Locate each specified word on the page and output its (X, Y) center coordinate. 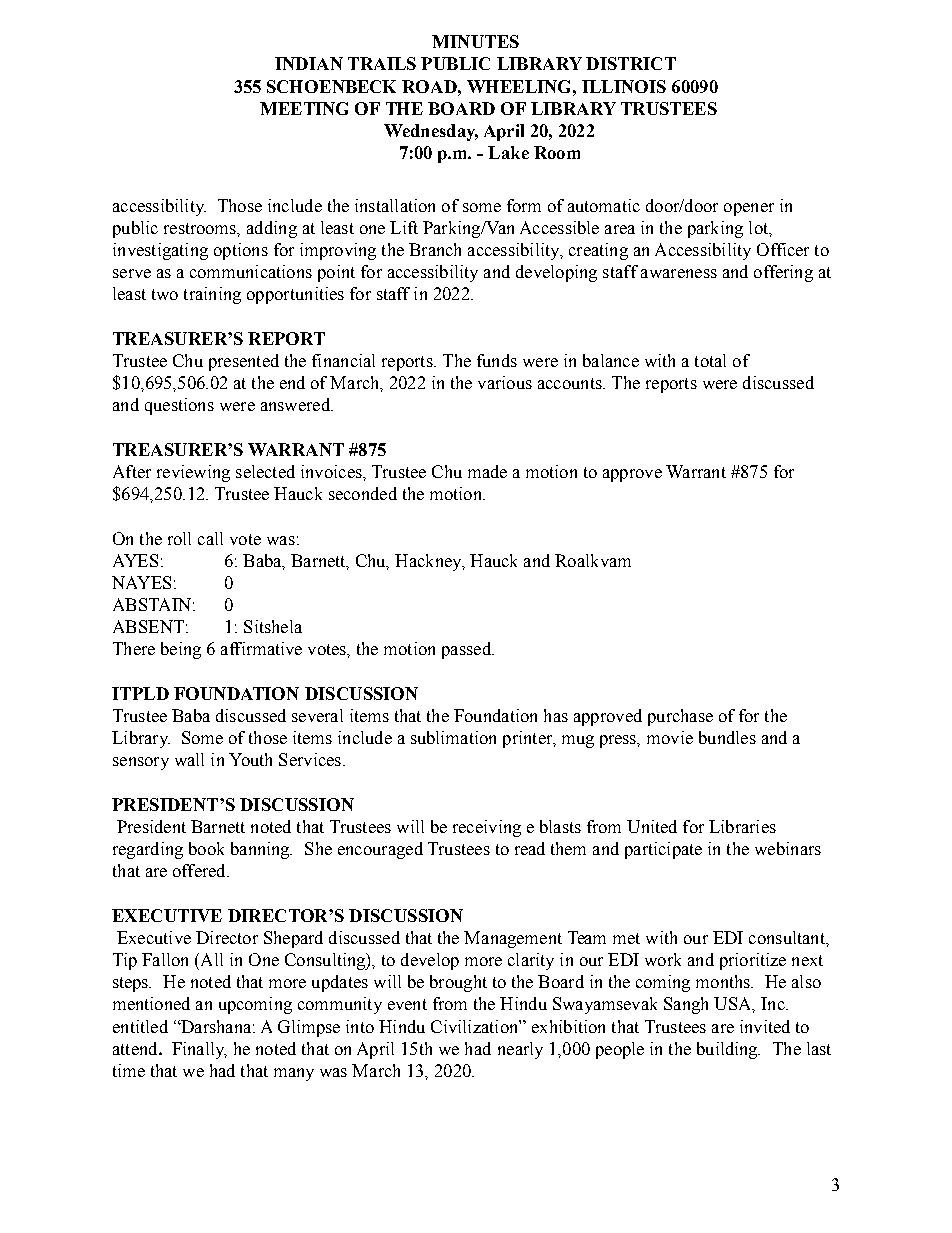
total (710, 360)
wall (189, 759)
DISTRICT (631, 63)
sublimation (453, 737)
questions (179, 406)
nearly (520, 1050)
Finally (199, 1050)
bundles (727, 737)
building (728, 1050)
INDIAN (309, 63)
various (505, 382)
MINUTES (475, 41)
